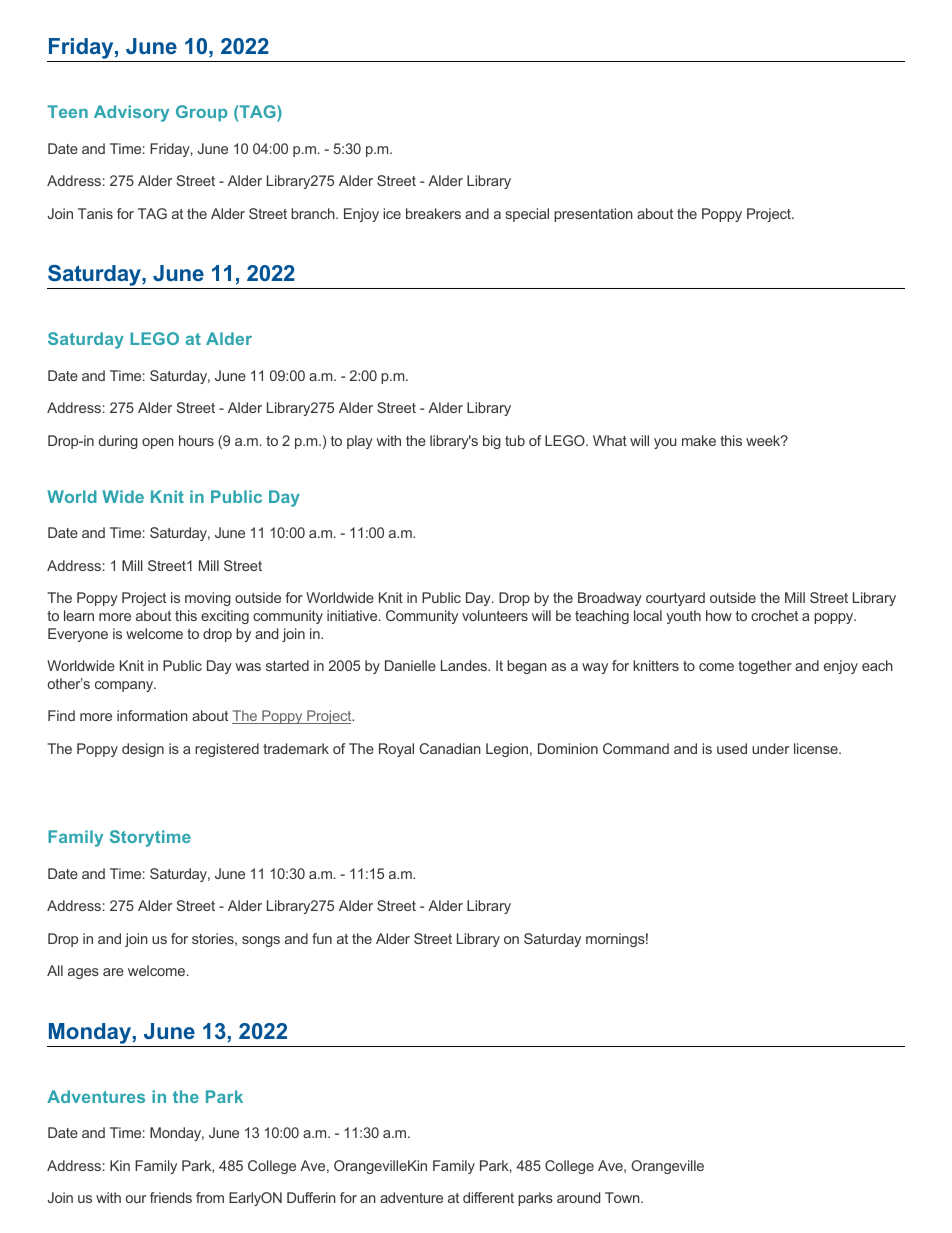 This screenshot has height=1233, width=952. Describe the element at coordinates (593, 215) in the screenshot. I see `presentation` at that location.
